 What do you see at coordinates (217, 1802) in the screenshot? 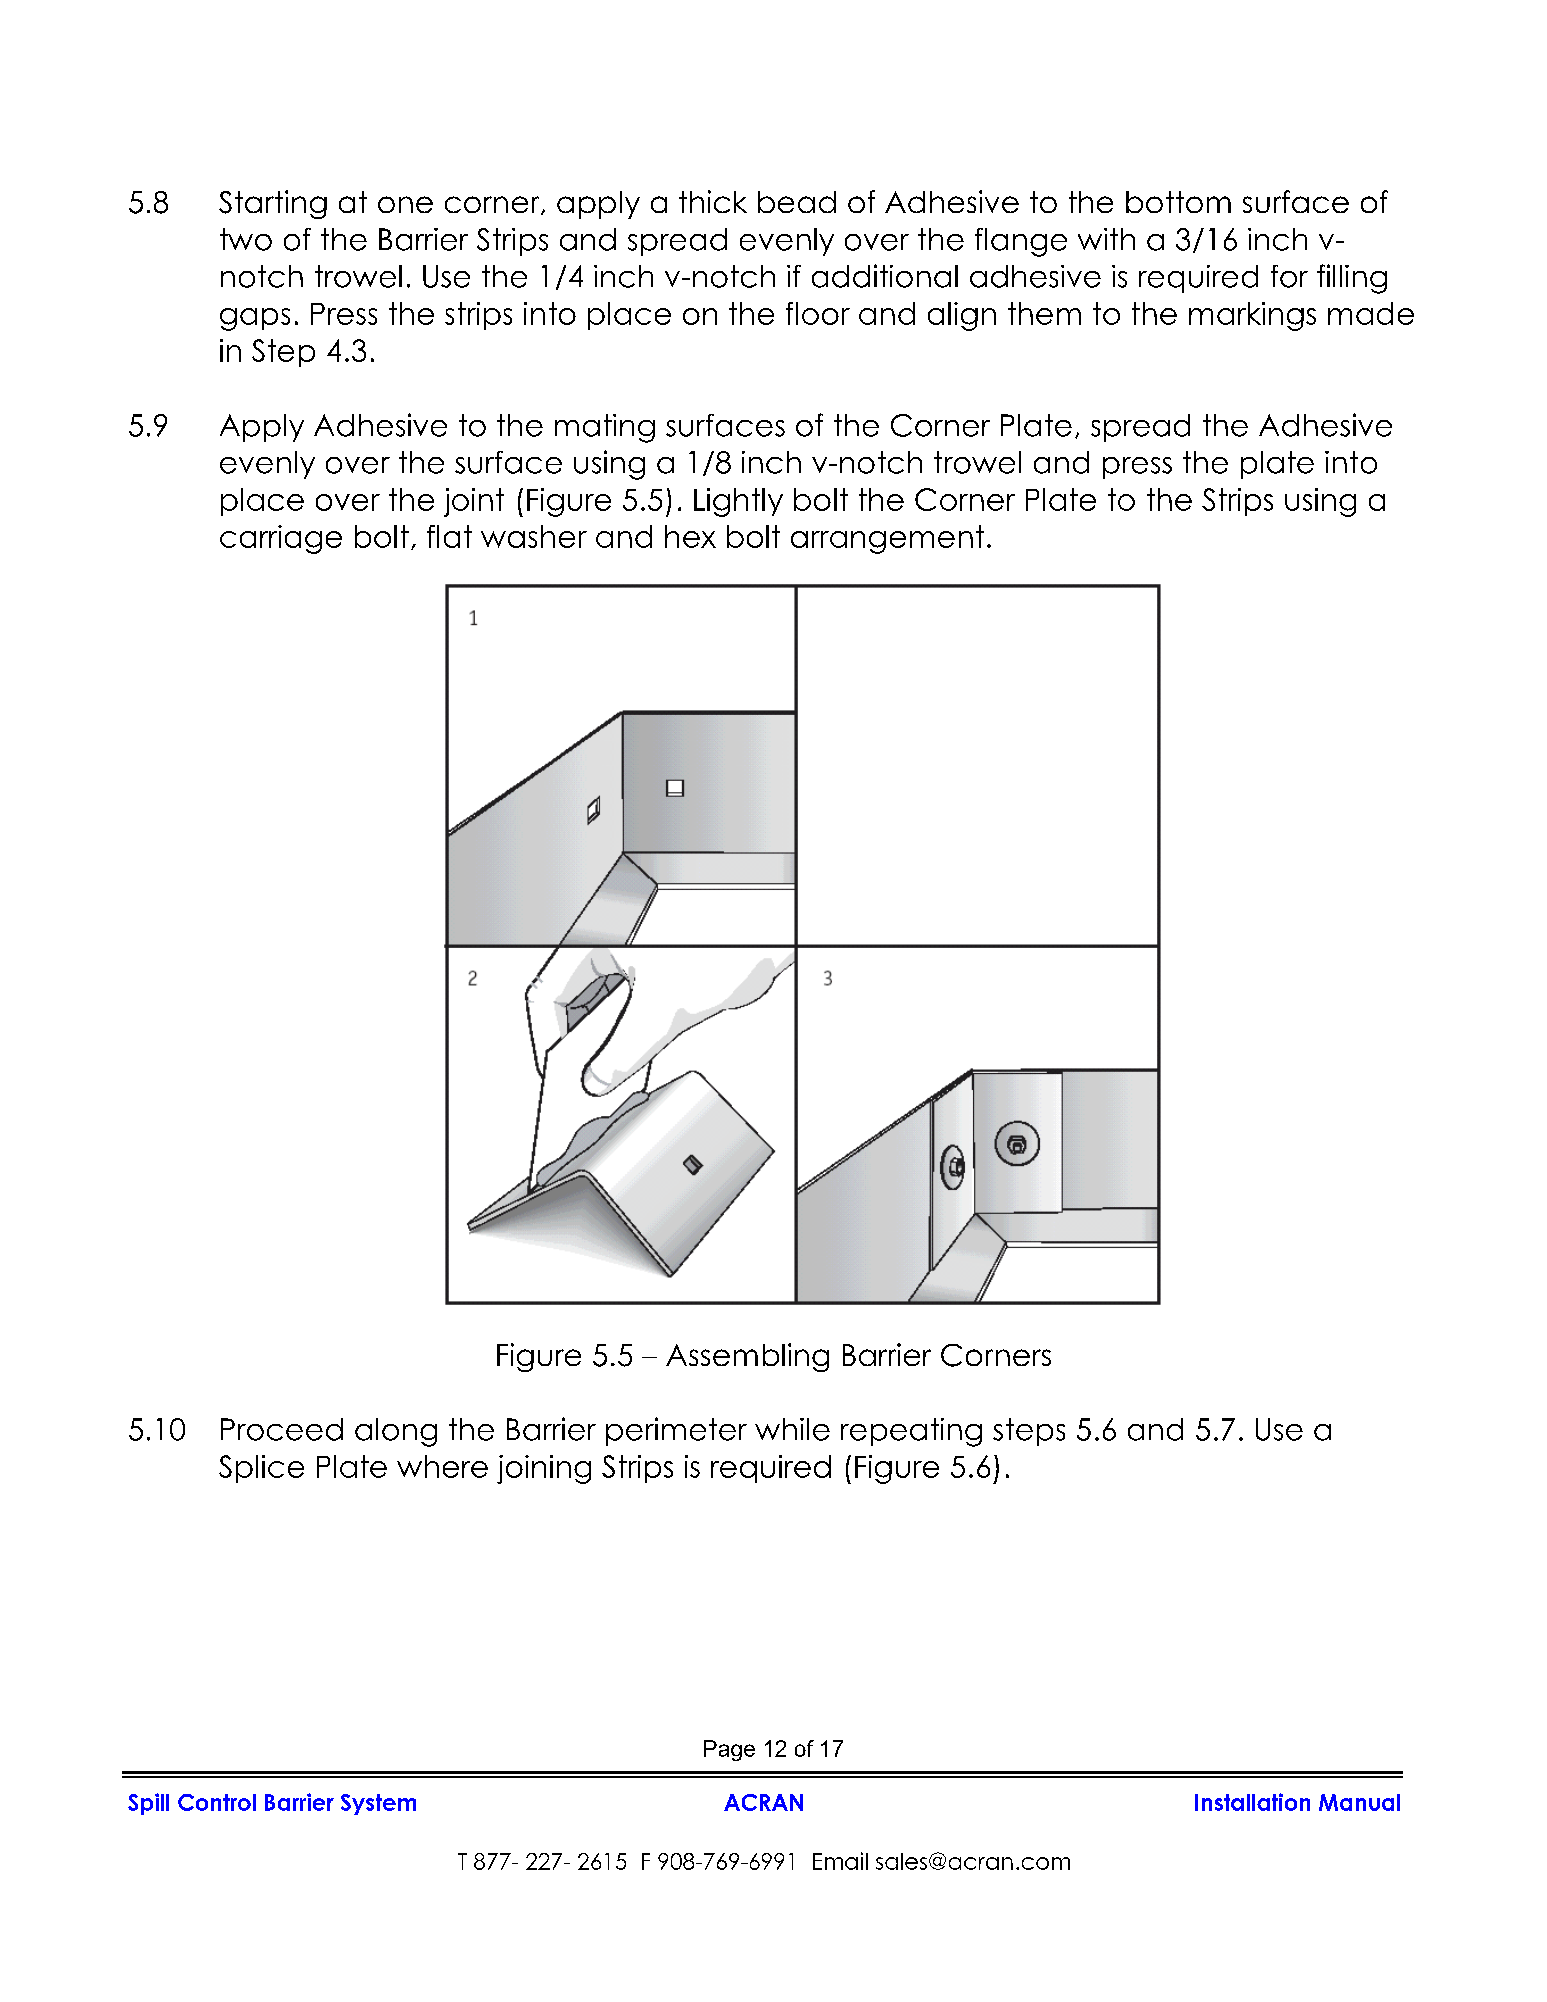
I see `Control` at bounding box center [217, 1802].
